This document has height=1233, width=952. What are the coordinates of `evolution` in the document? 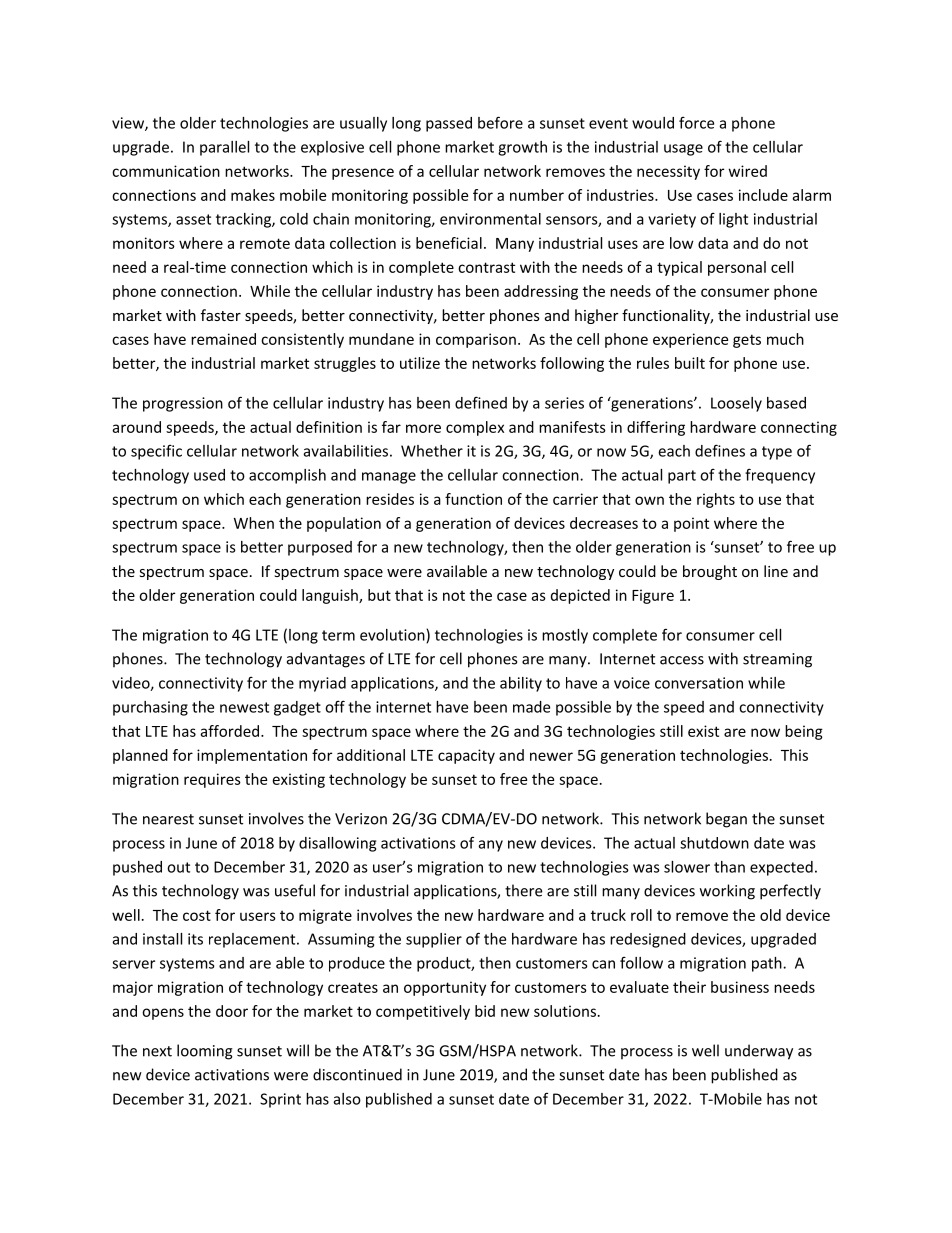 It's located at (393, 636).
